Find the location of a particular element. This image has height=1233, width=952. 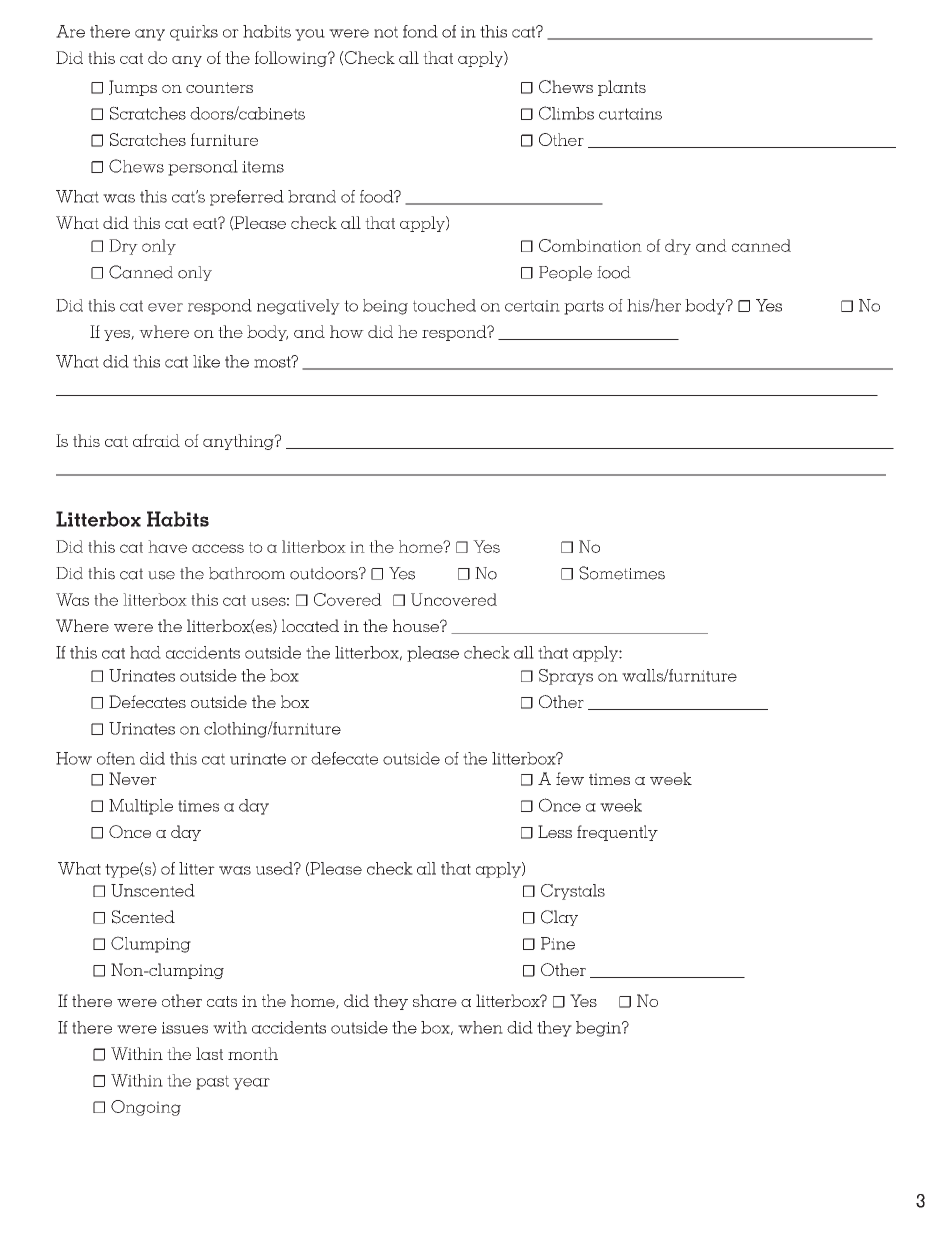

Climbs is located at coordinates (566, 113).
